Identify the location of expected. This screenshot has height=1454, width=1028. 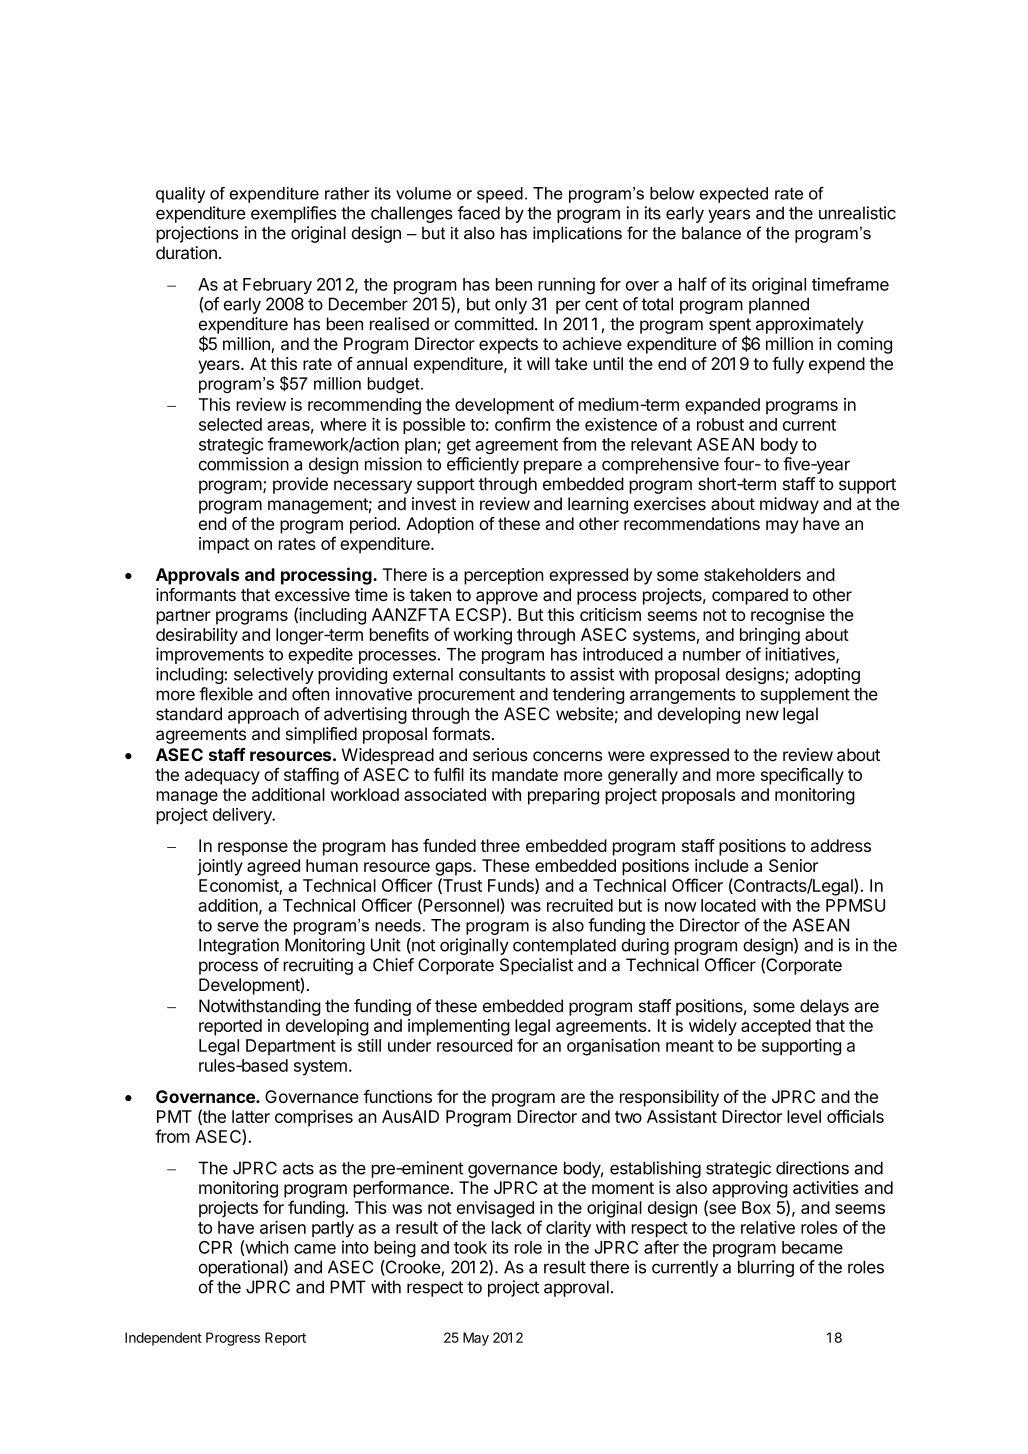
(734, 195).
